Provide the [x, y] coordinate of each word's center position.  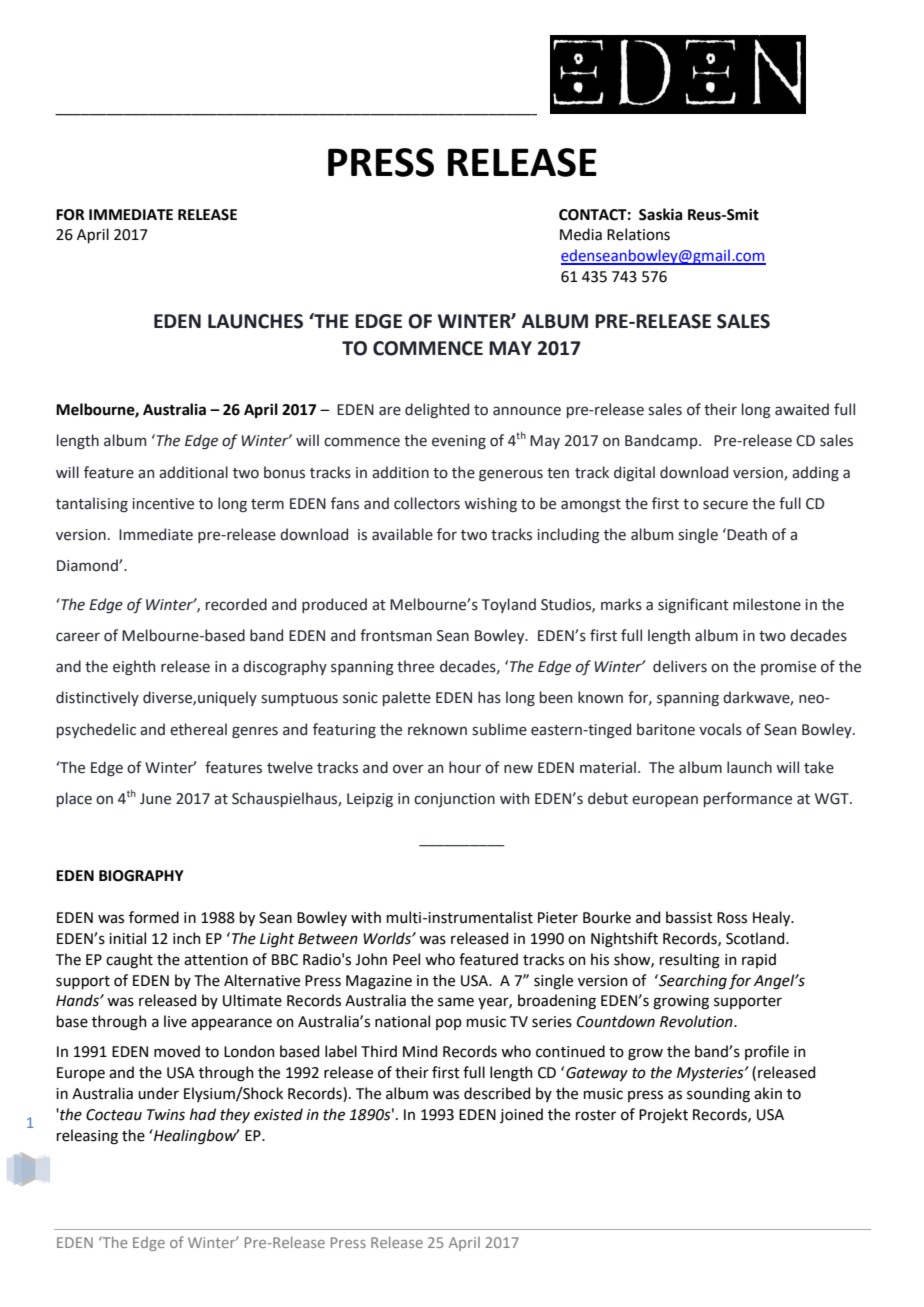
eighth [134, 667]
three [415, 666]
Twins [166, 1115]
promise [788, 668]
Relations [638, 234]
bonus [284, 472]
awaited [802, 409]
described [497, 1093]
